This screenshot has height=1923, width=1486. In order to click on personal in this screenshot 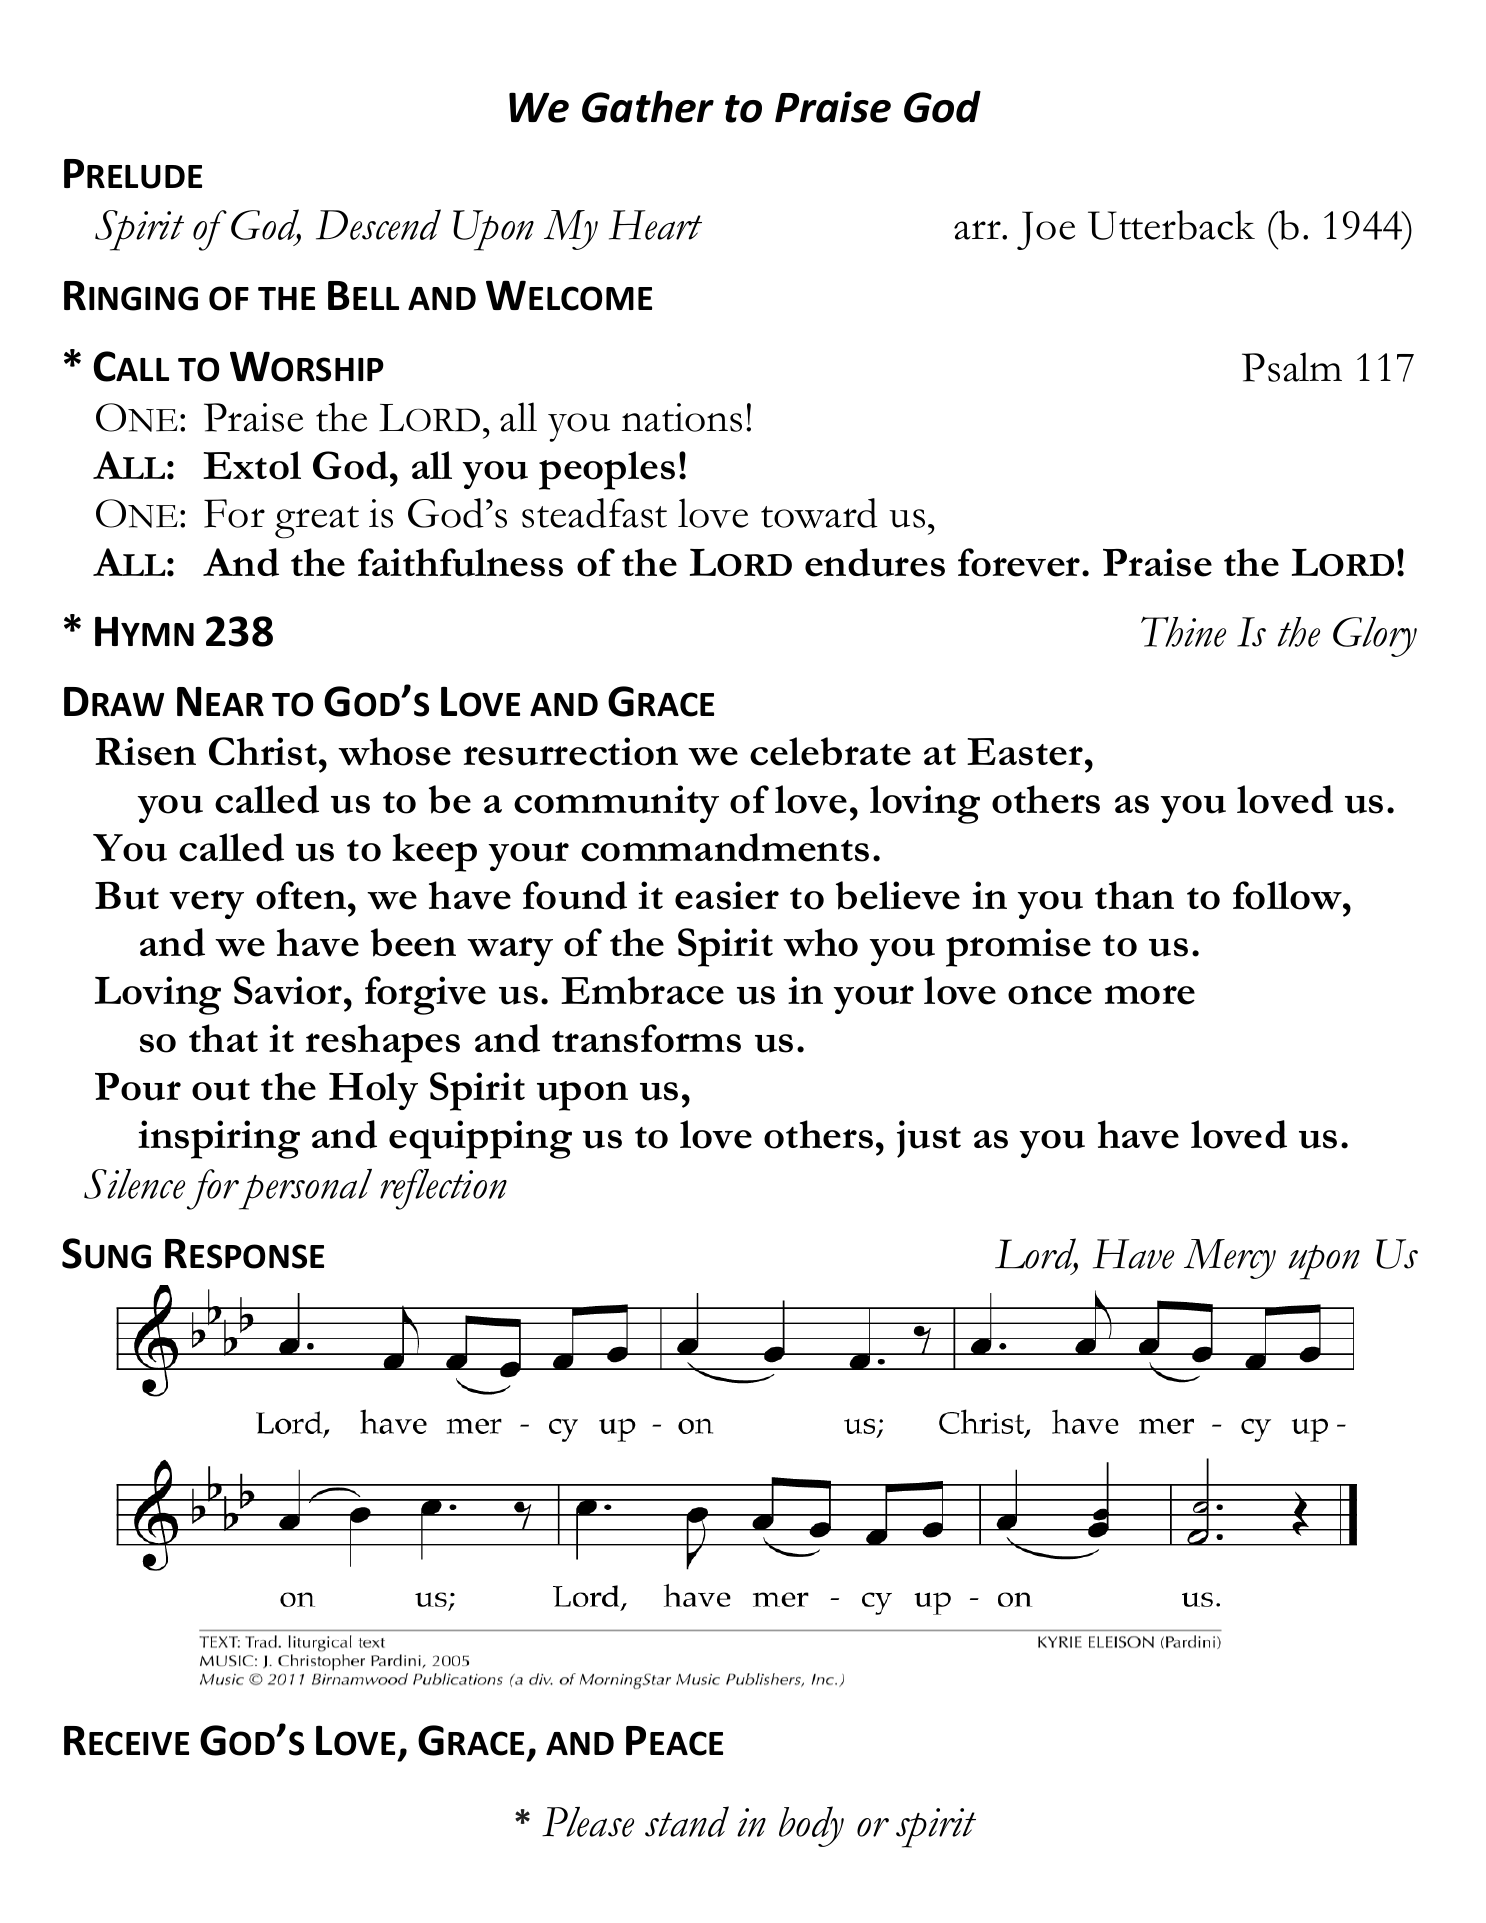, I will do `click(305, 1189)`.
